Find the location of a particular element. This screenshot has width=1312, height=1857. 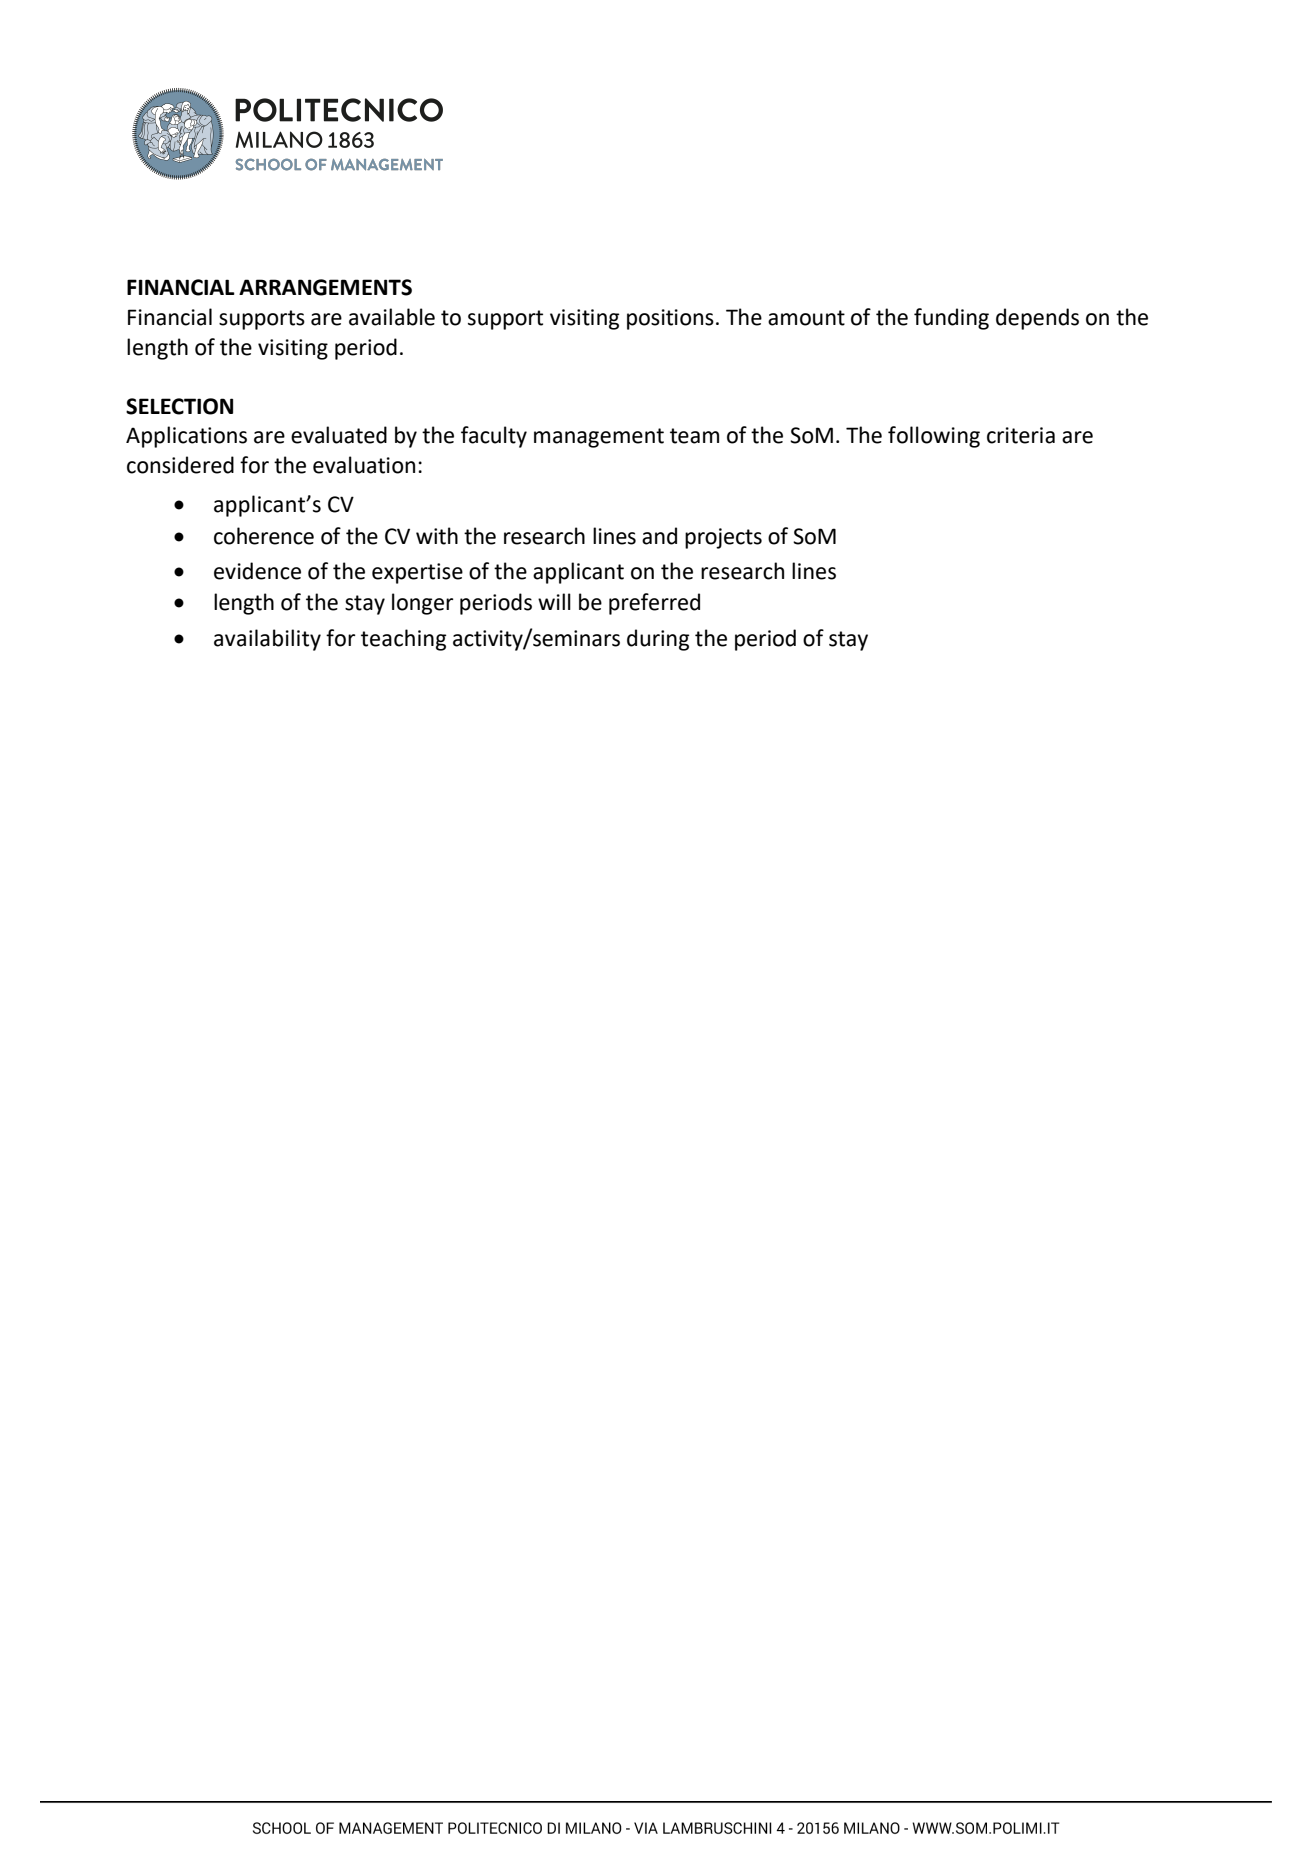

and is located at coordinates (659, 536).
